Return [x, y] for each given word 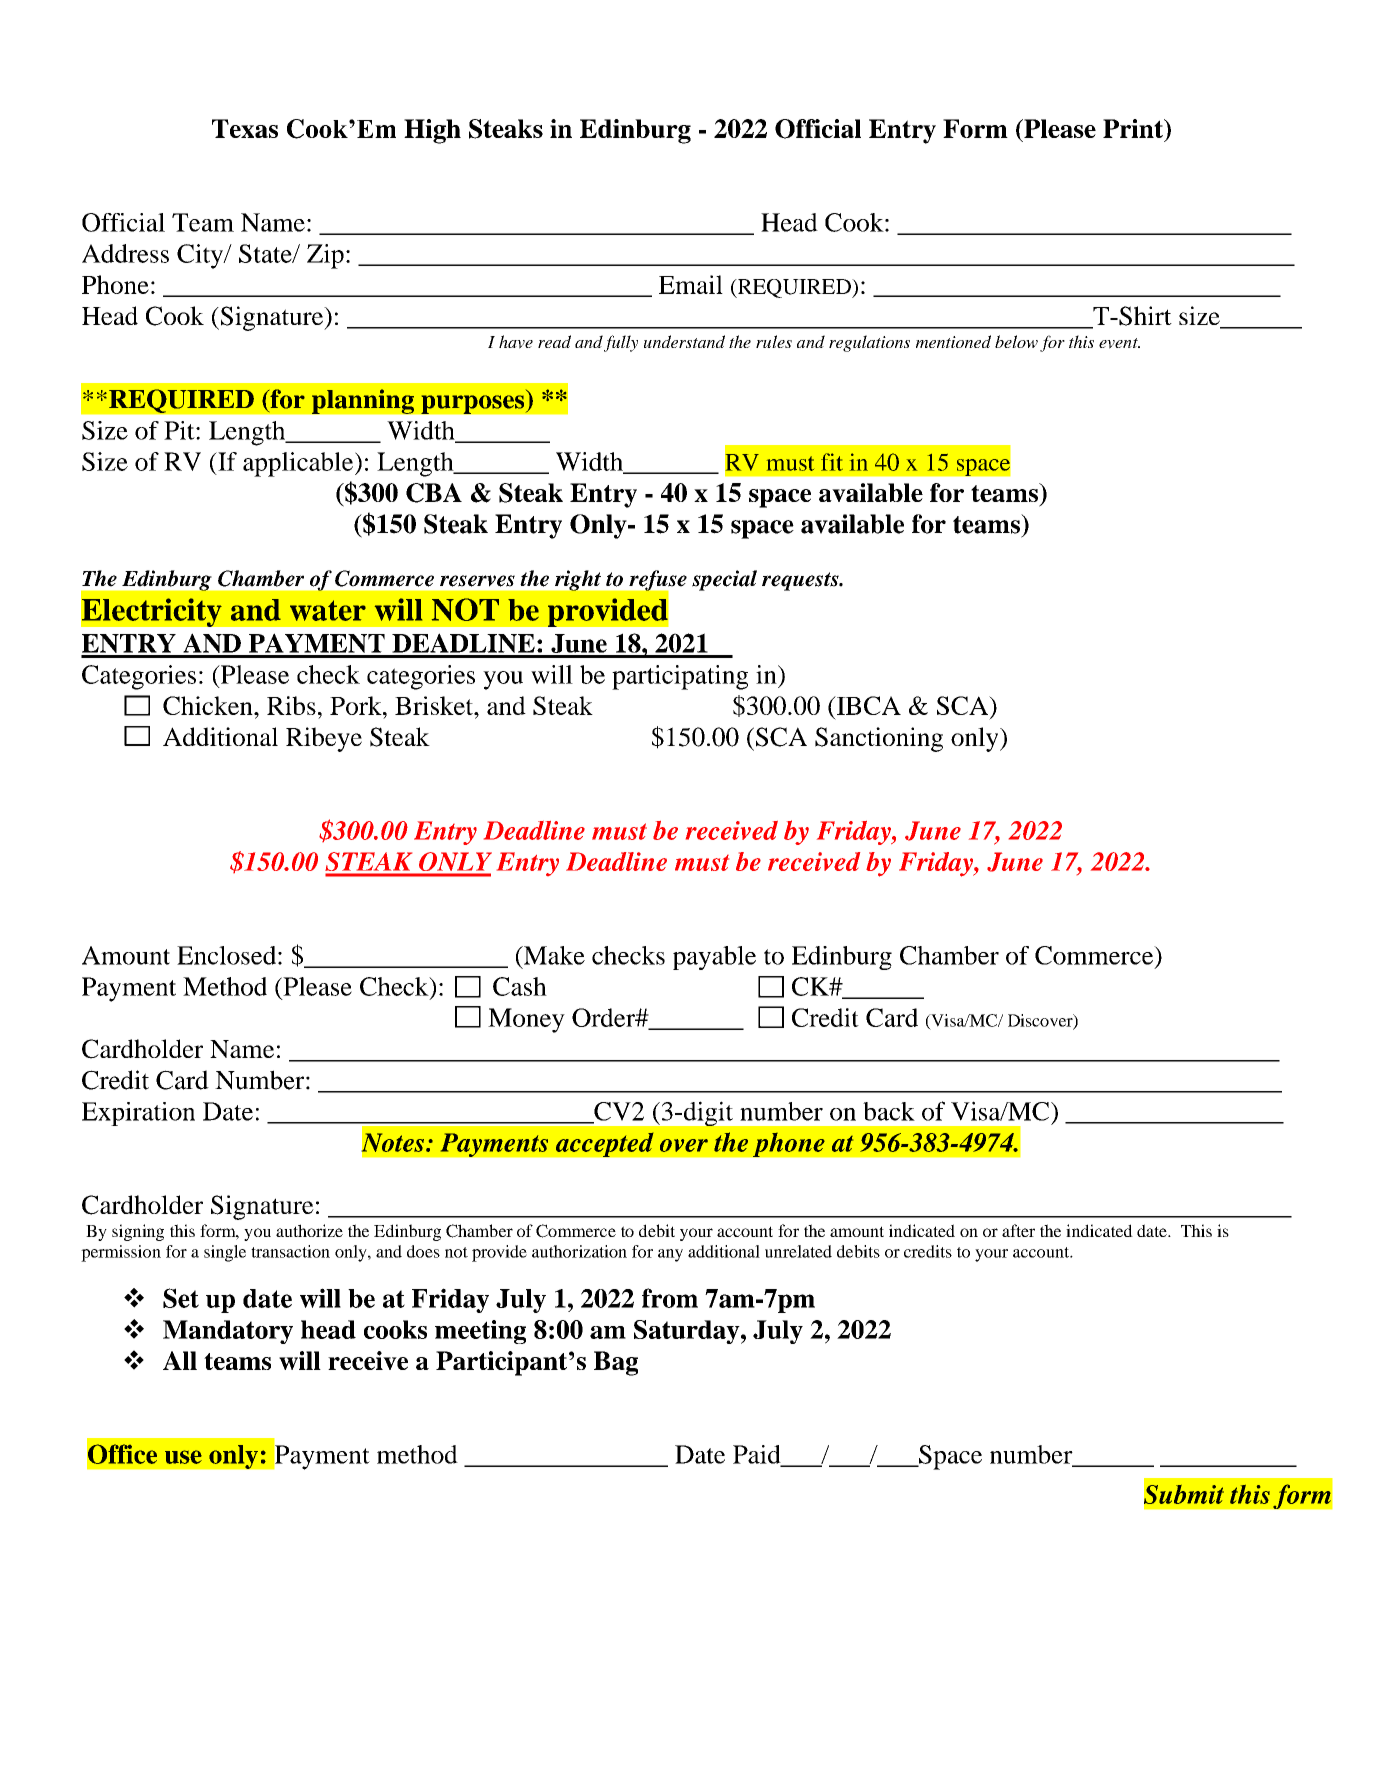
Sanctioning [879, 739]
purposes [474, 404]
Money [526, 1020]
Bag [616, 1363]
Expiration [138, 1114]
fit [832, 462]
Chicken [209, 705]
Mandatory [228, 1332]
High [432, 131]
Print [1134, 130]
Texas [245, 128]
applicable [299, 464]
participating [680, 677]
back [889, 1111]
